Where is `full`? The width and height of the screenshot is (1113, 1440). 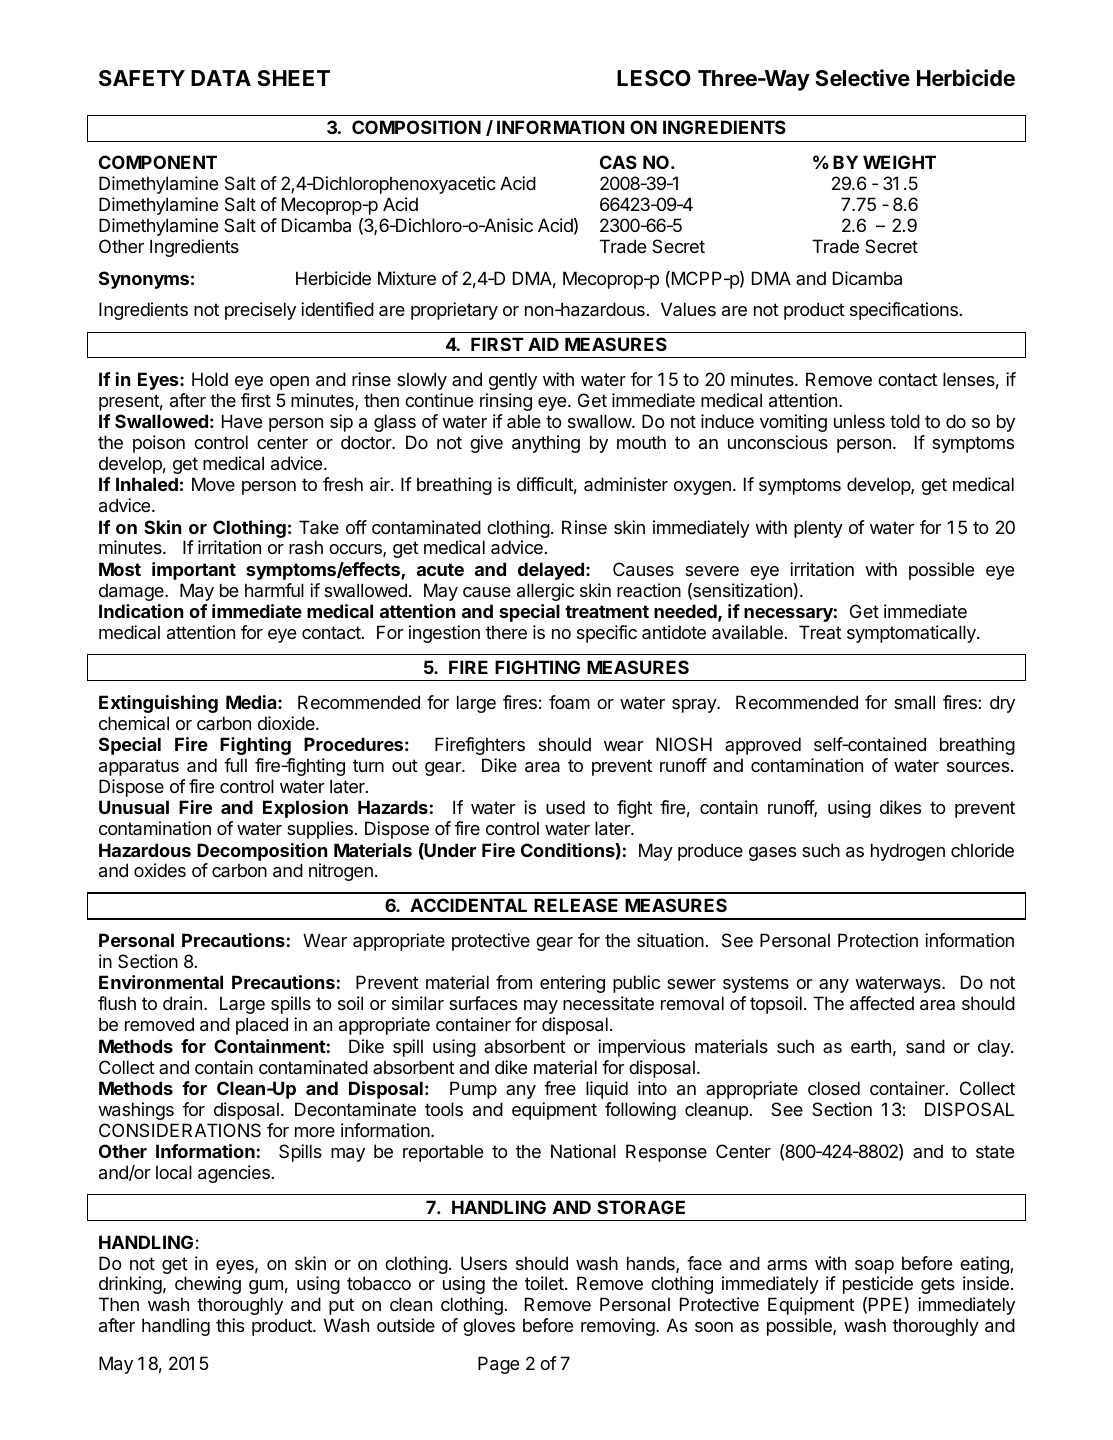
full is located at coordinates (235, 765).
